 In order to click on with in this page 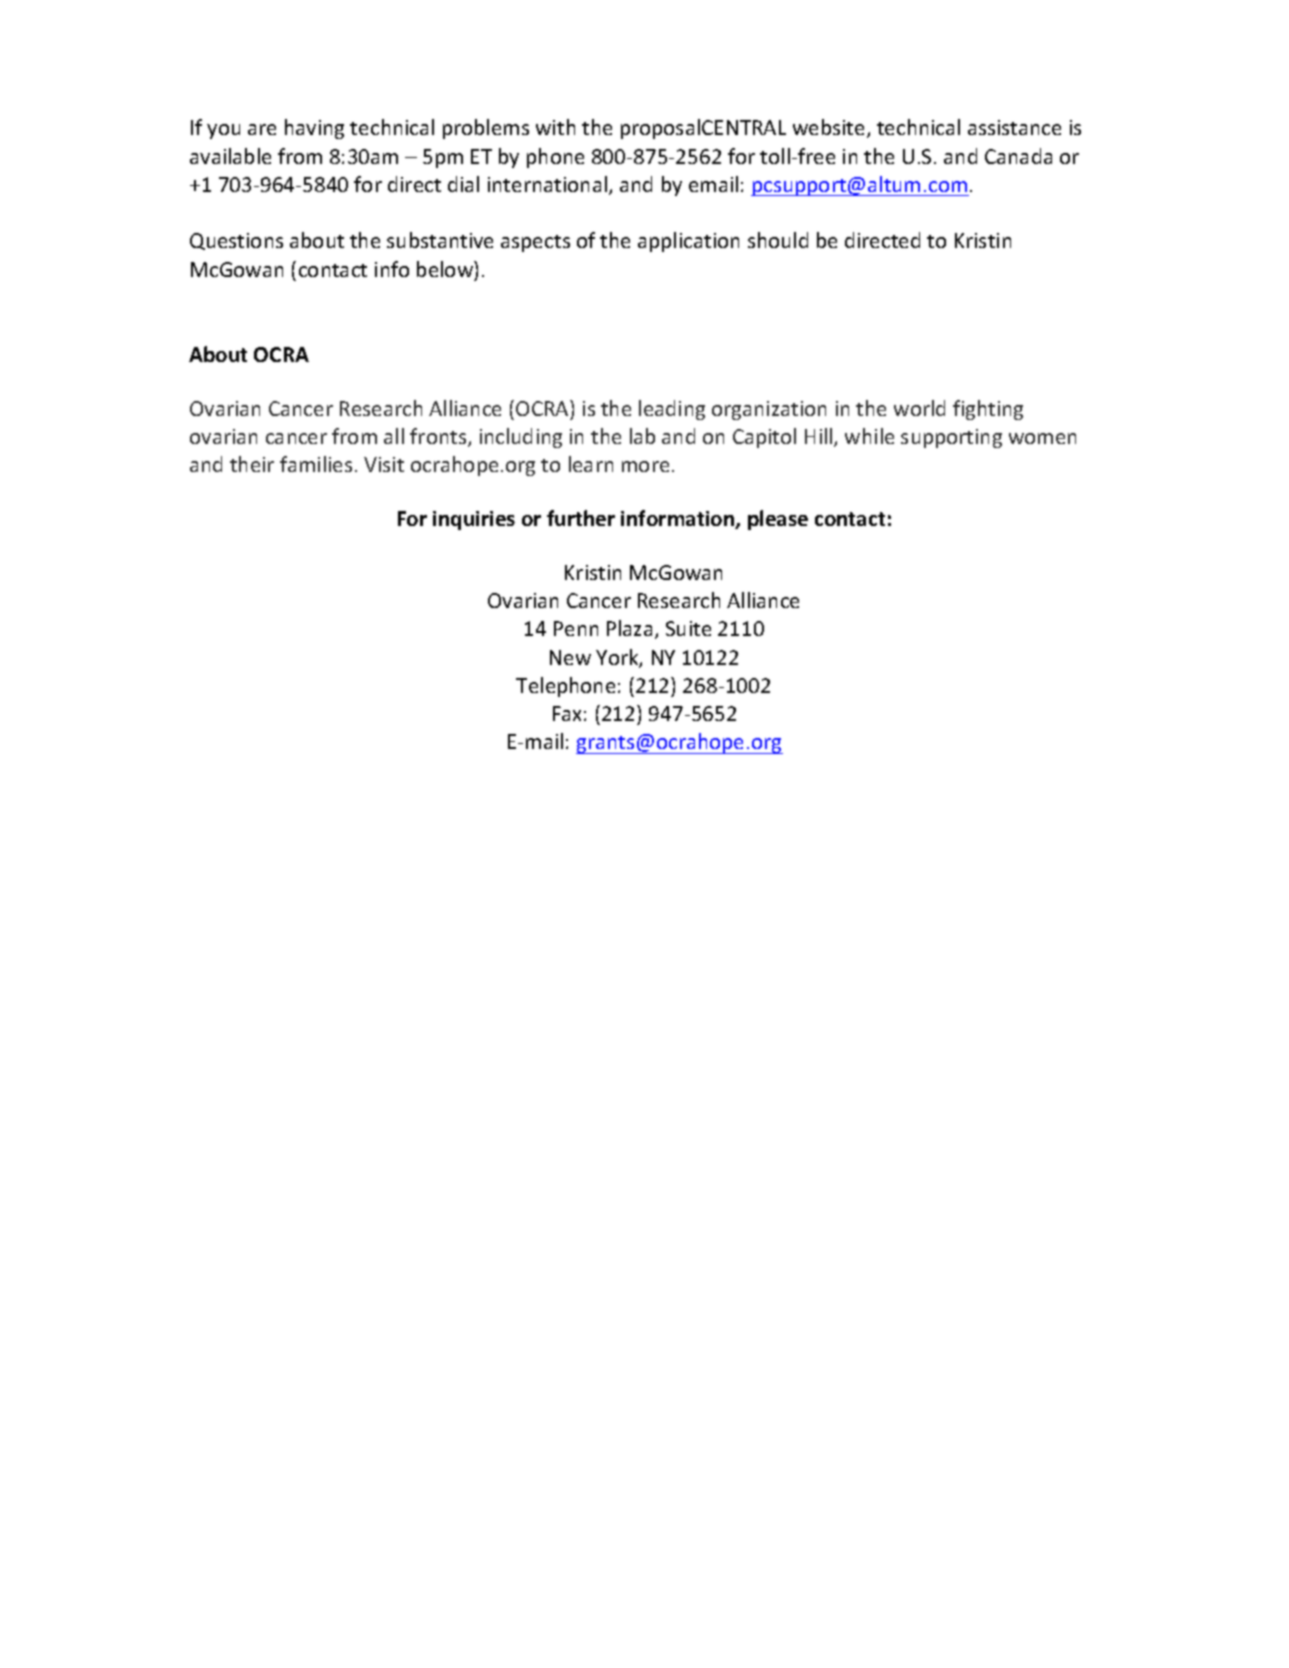, I will do `click(555, 127)`.
